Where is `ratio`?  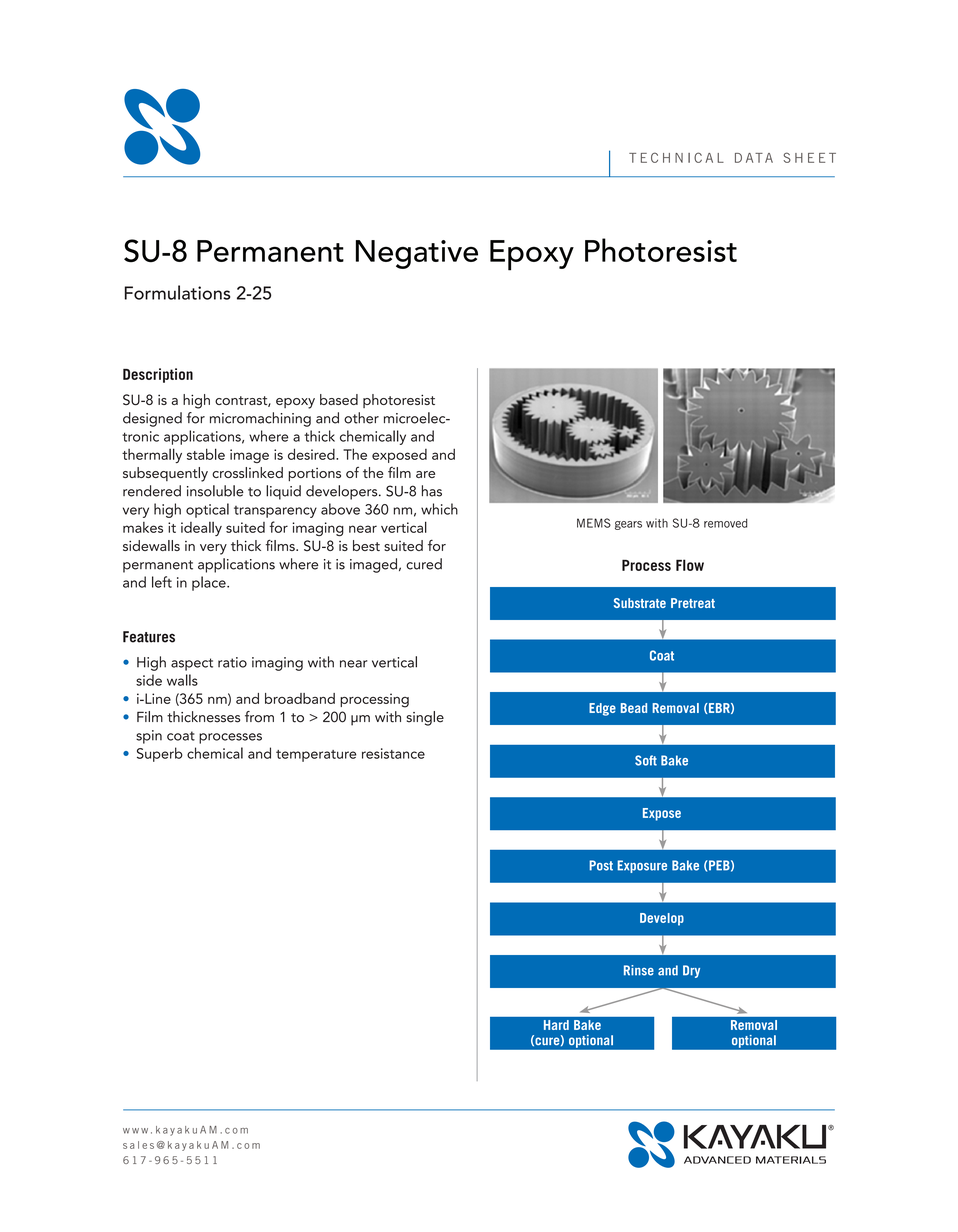 ratio is located at coordinates (232, 662).
